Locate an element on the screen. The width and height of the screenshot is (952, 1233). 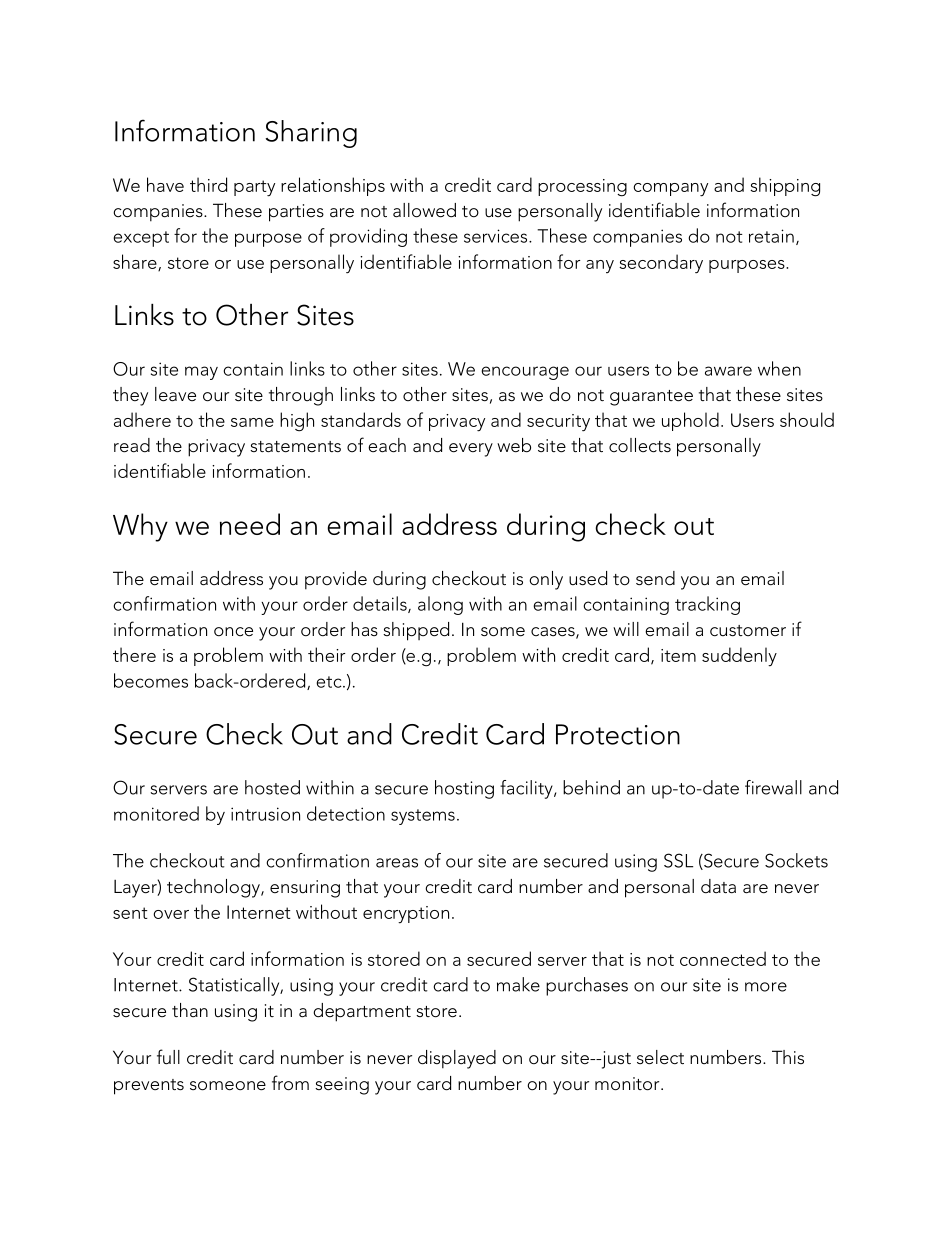
full is located at coordinates (168, 1056).
